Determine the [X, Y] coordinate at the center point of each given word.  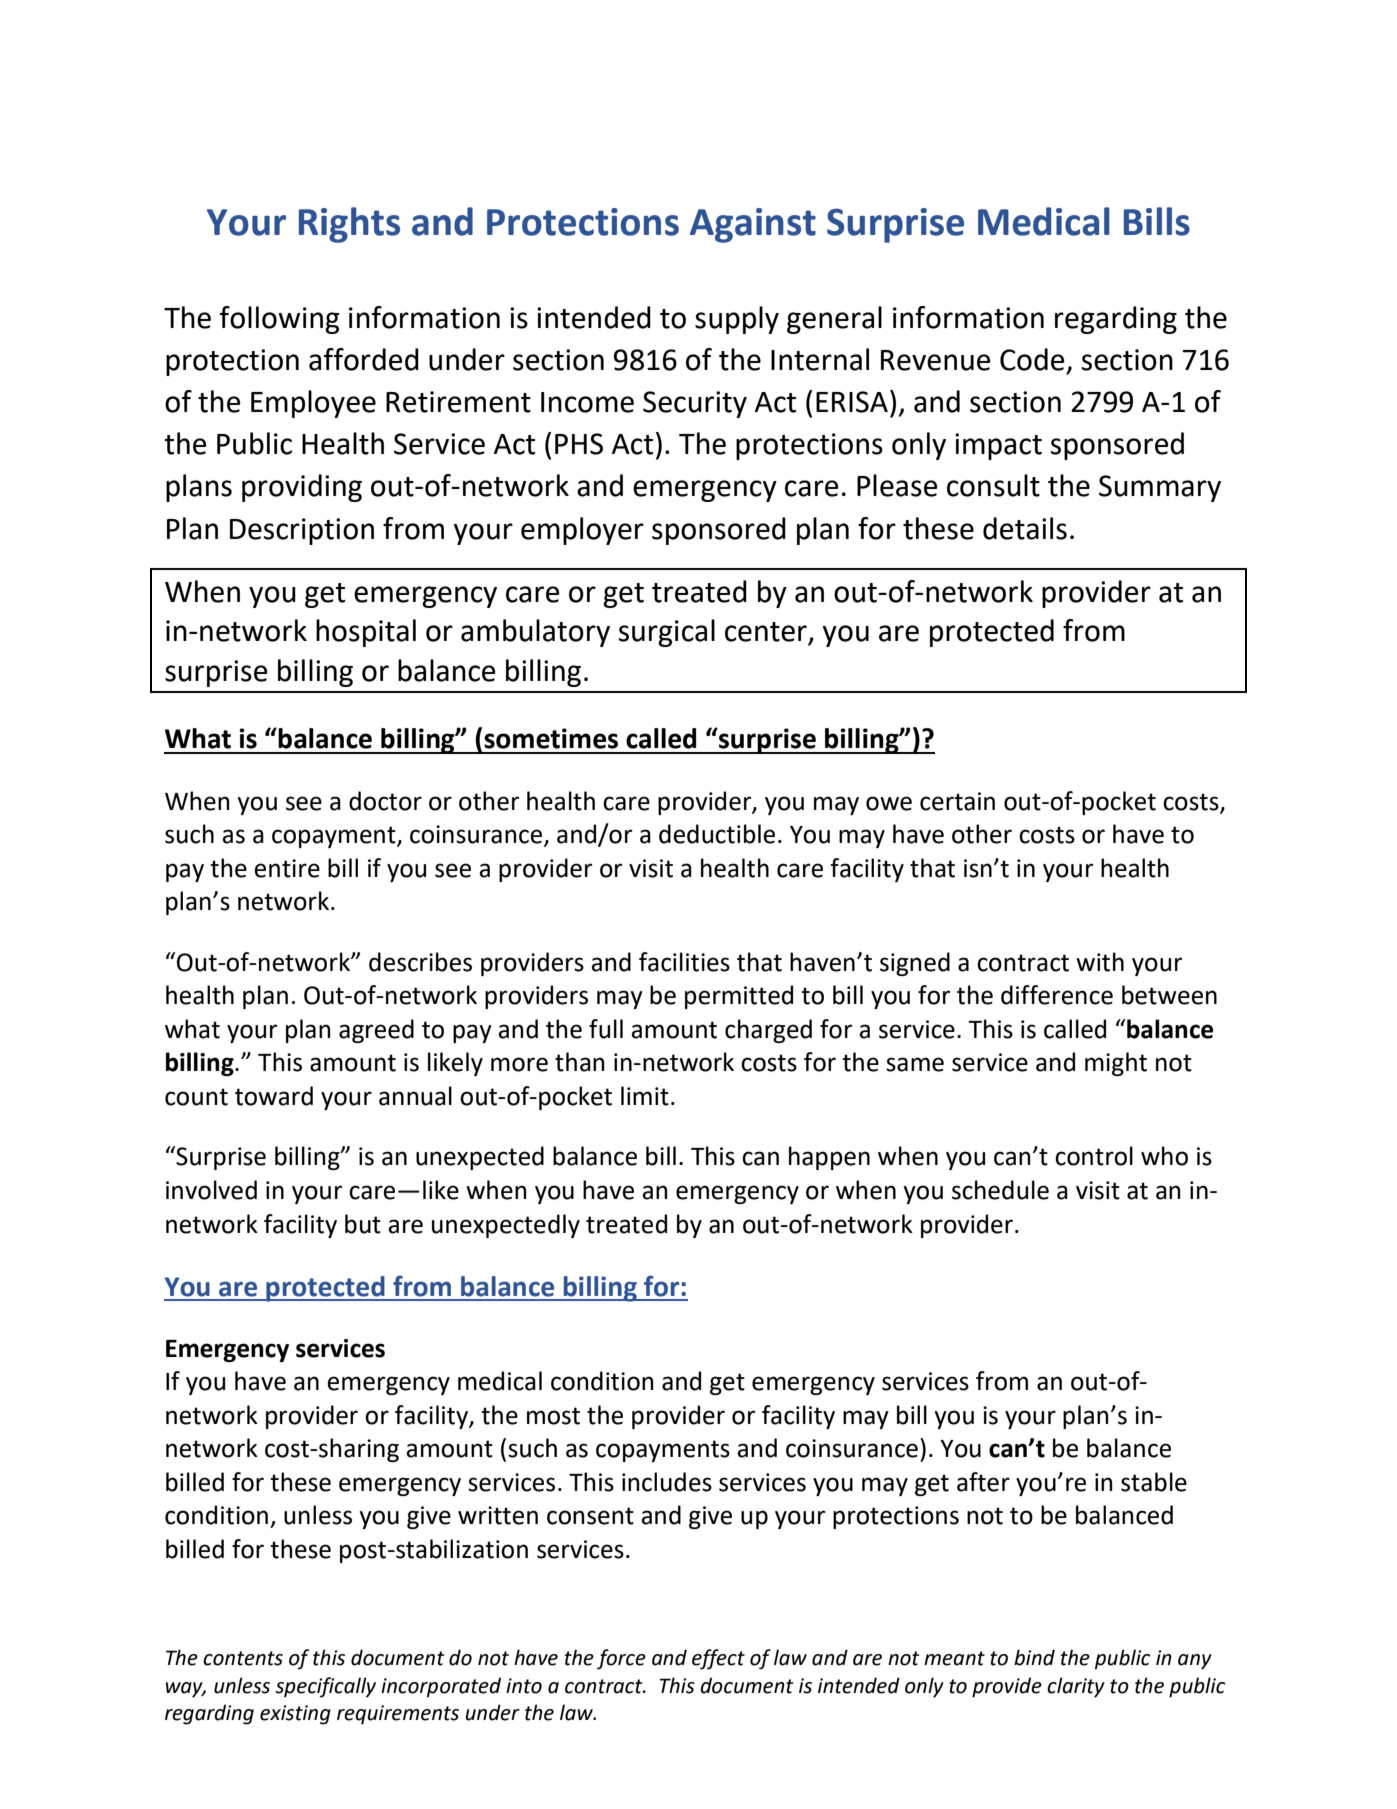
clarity [1076, 1687]
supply [737, 320]
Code [1032, 359]
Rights [349, 225]
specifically [325, 1687]
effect [718, 1659]
